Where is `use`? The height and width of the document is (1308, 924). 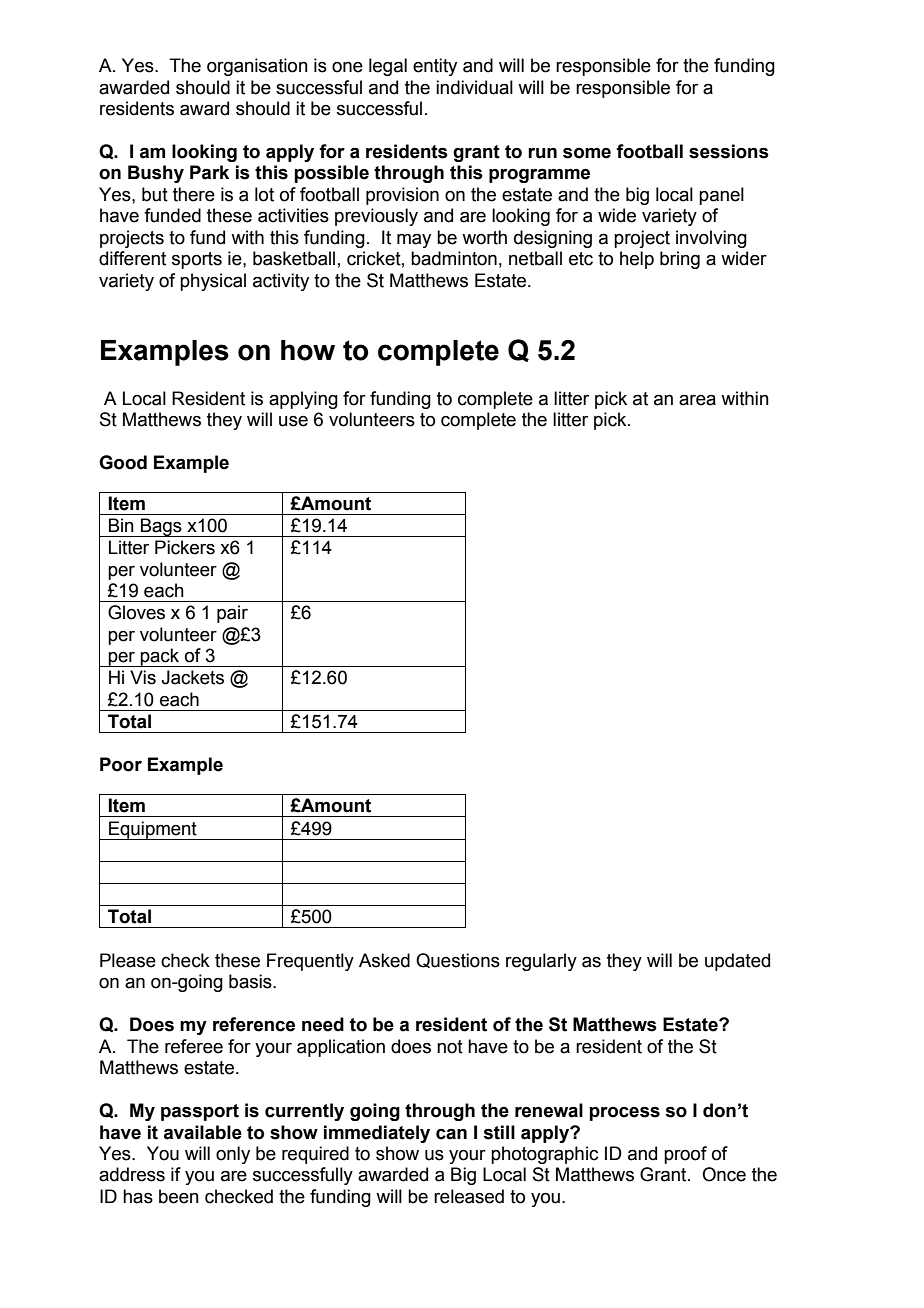 use is located at coordinates (293, 421).
